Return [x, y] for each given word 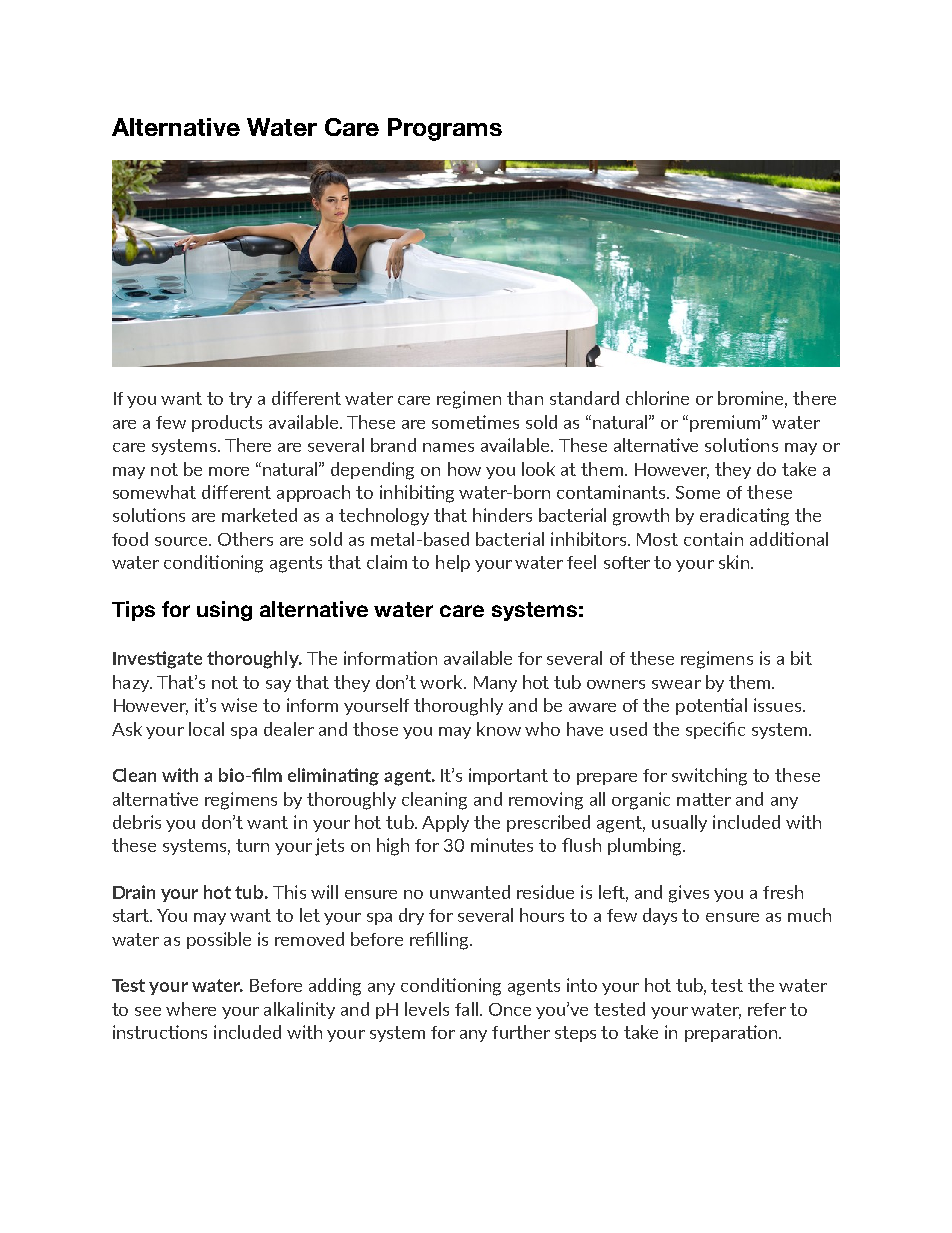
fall [466, 1009]
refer [767, 1009]
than [525, 398]
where [191, 1009]
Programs [445, 129]
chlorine [657, 398]
